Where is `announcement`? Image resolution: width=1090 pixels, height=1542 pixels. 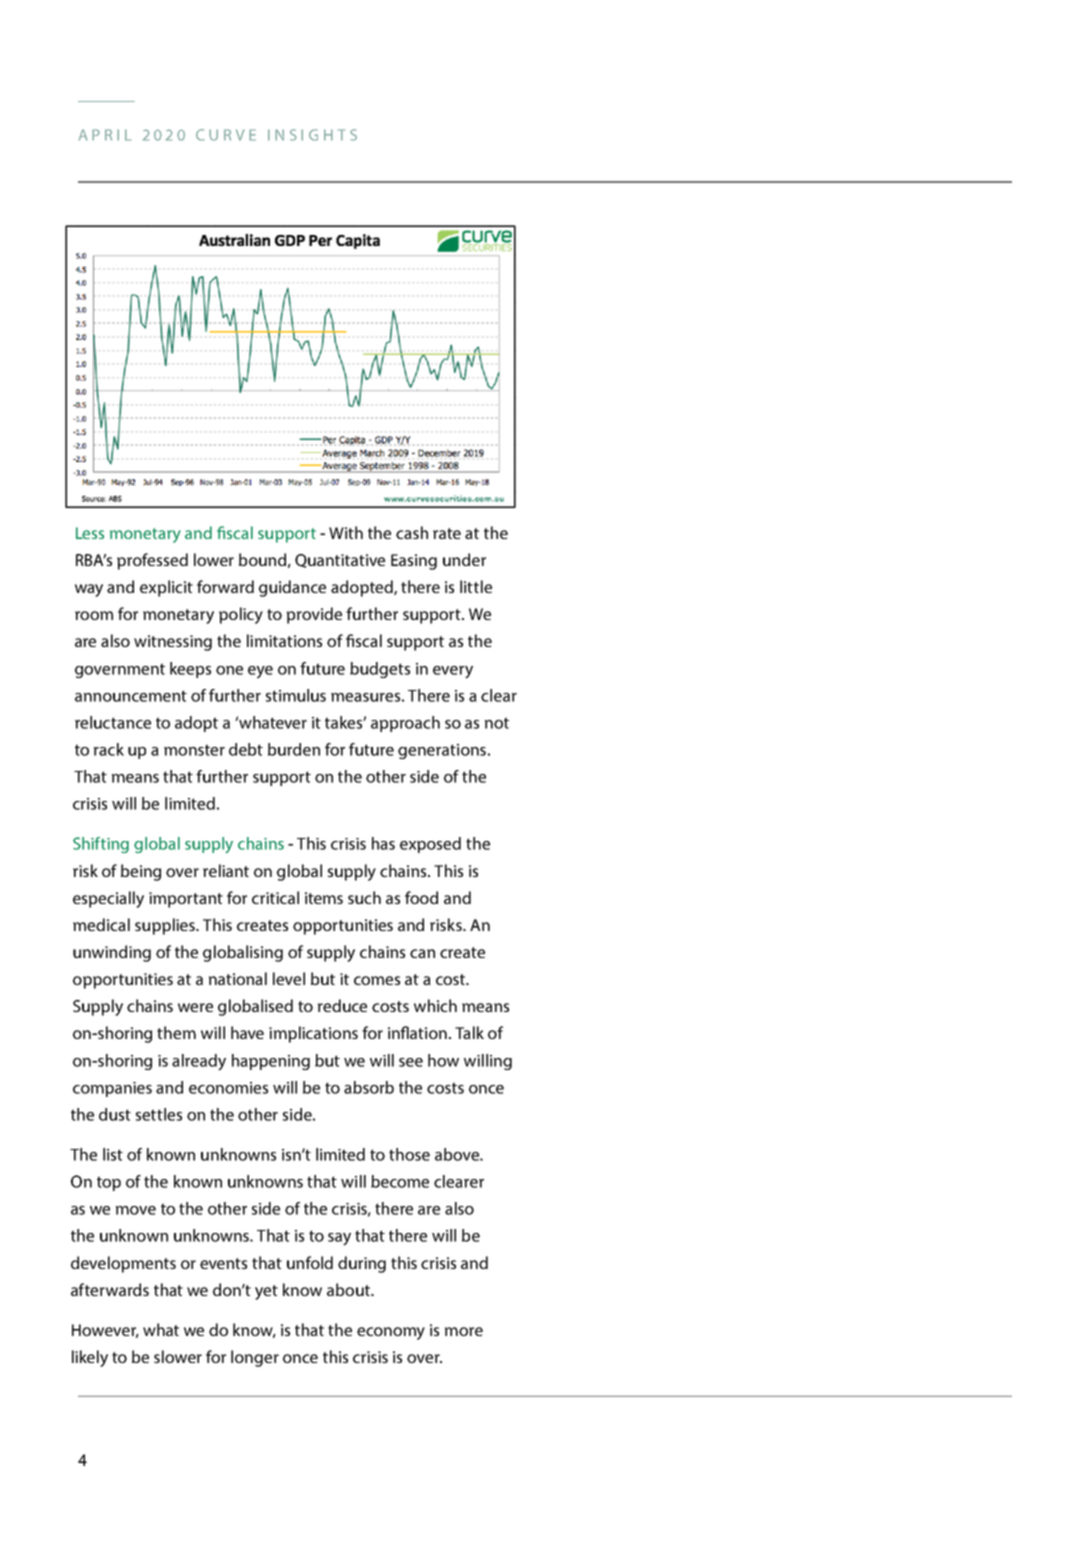 announcement is located at coordinates (131, 696).
